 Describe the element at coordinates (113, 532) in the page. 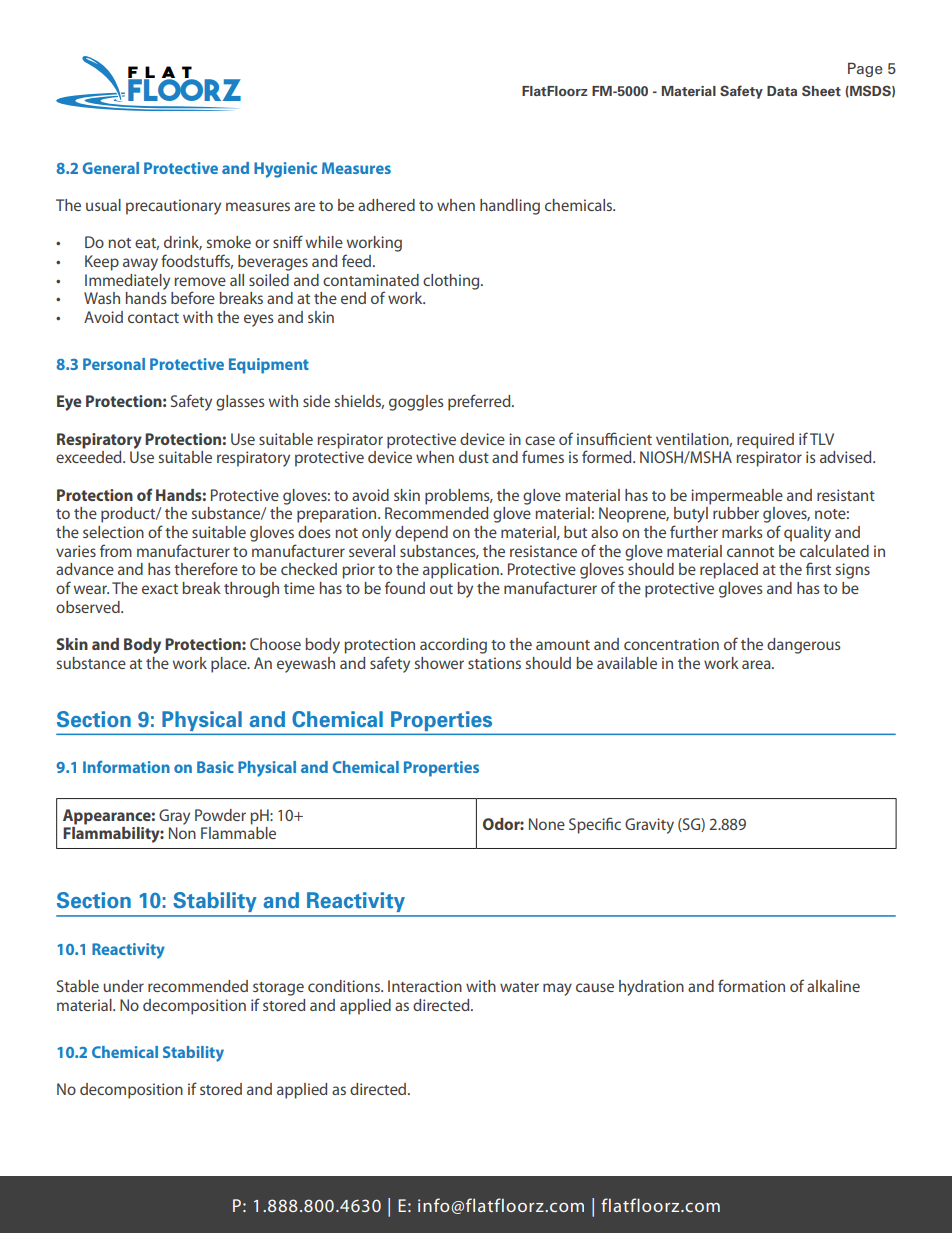

I see `selection` at that location.
